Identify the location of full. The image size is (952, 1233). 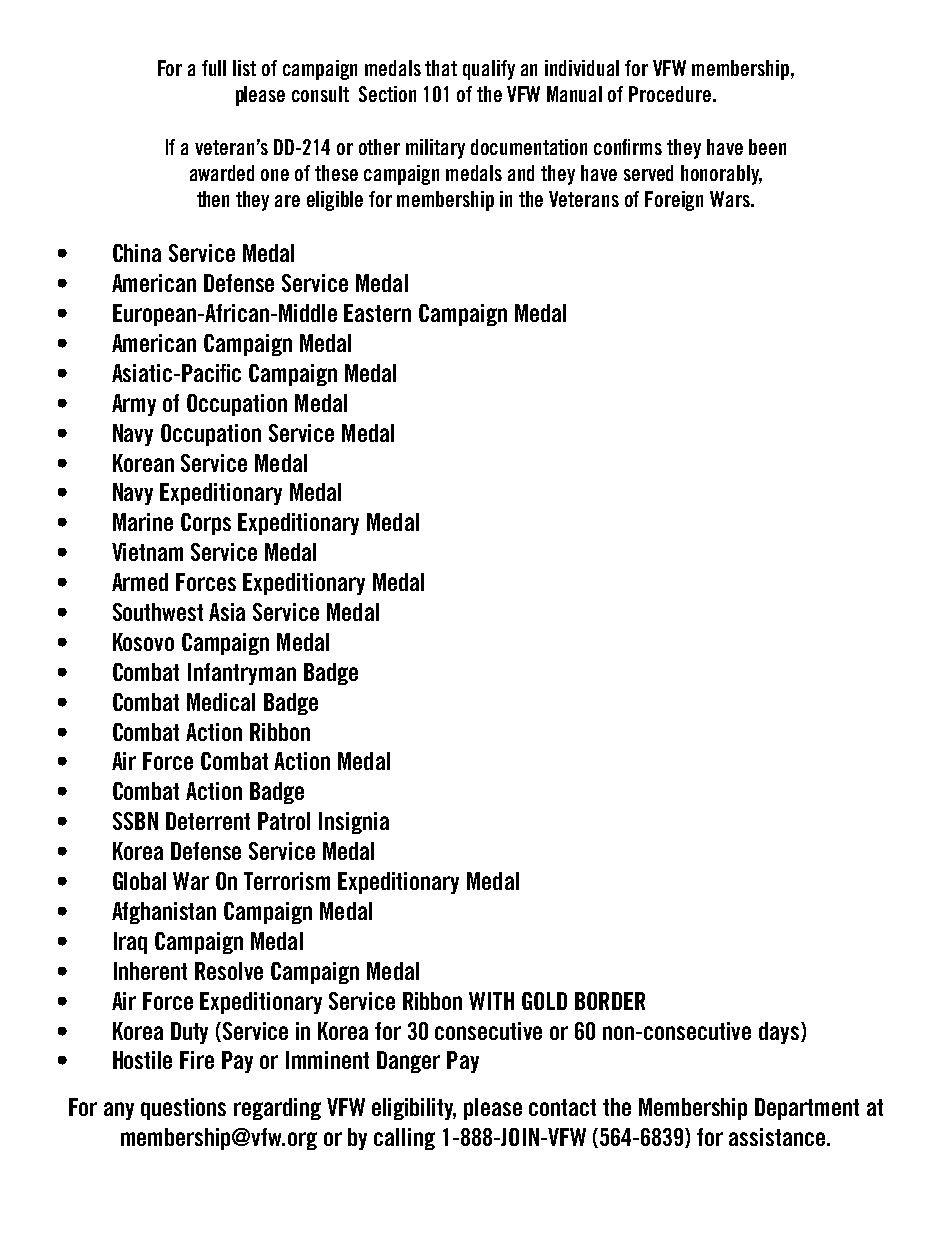
(214, 68).
